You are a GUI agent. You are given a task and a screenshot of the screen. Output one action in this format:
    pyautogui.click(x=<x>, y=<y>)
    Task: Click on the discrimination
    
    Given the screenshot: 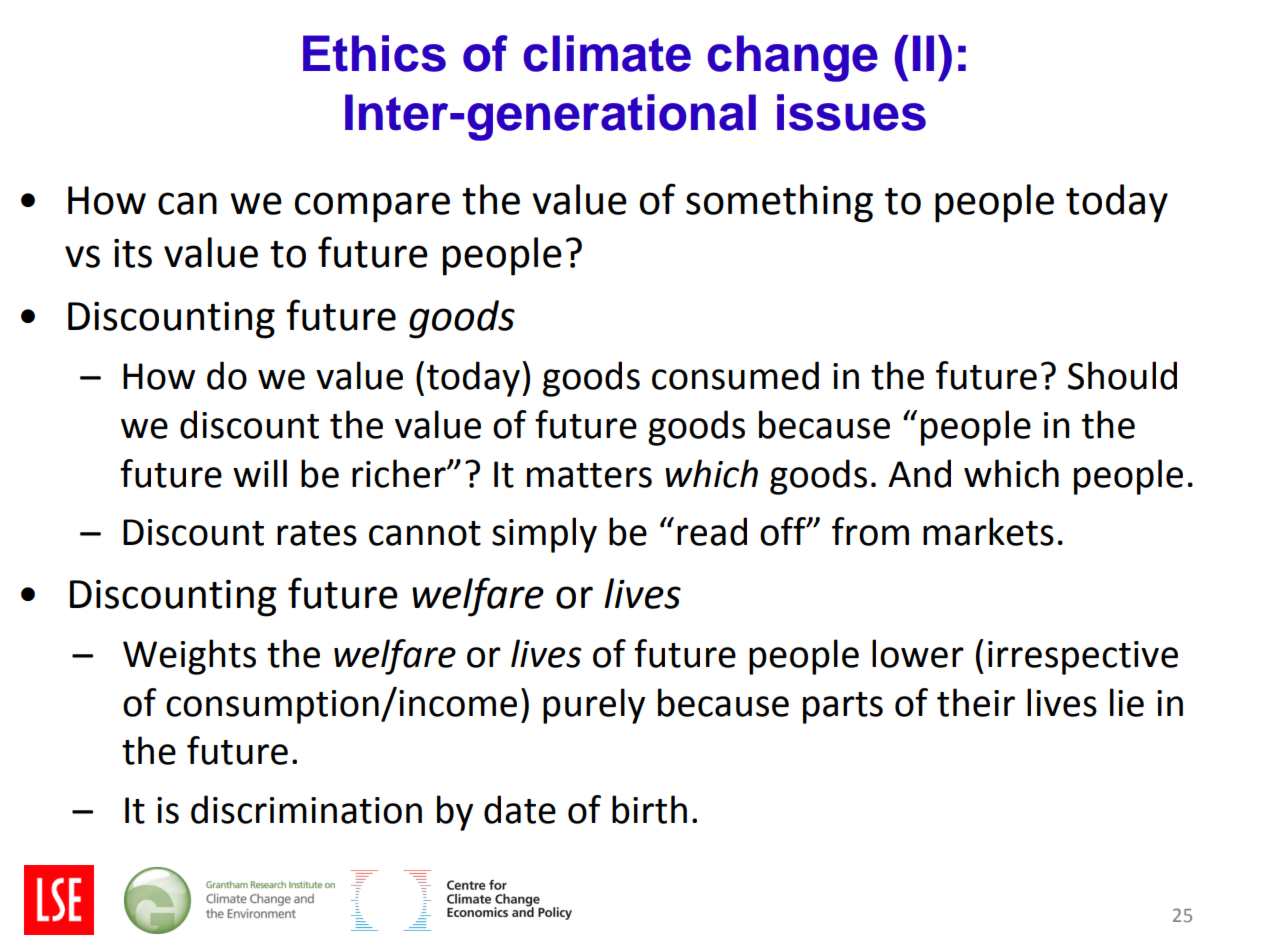 What is the action you would take?
    pyautogui.click(x=306, y=809)
